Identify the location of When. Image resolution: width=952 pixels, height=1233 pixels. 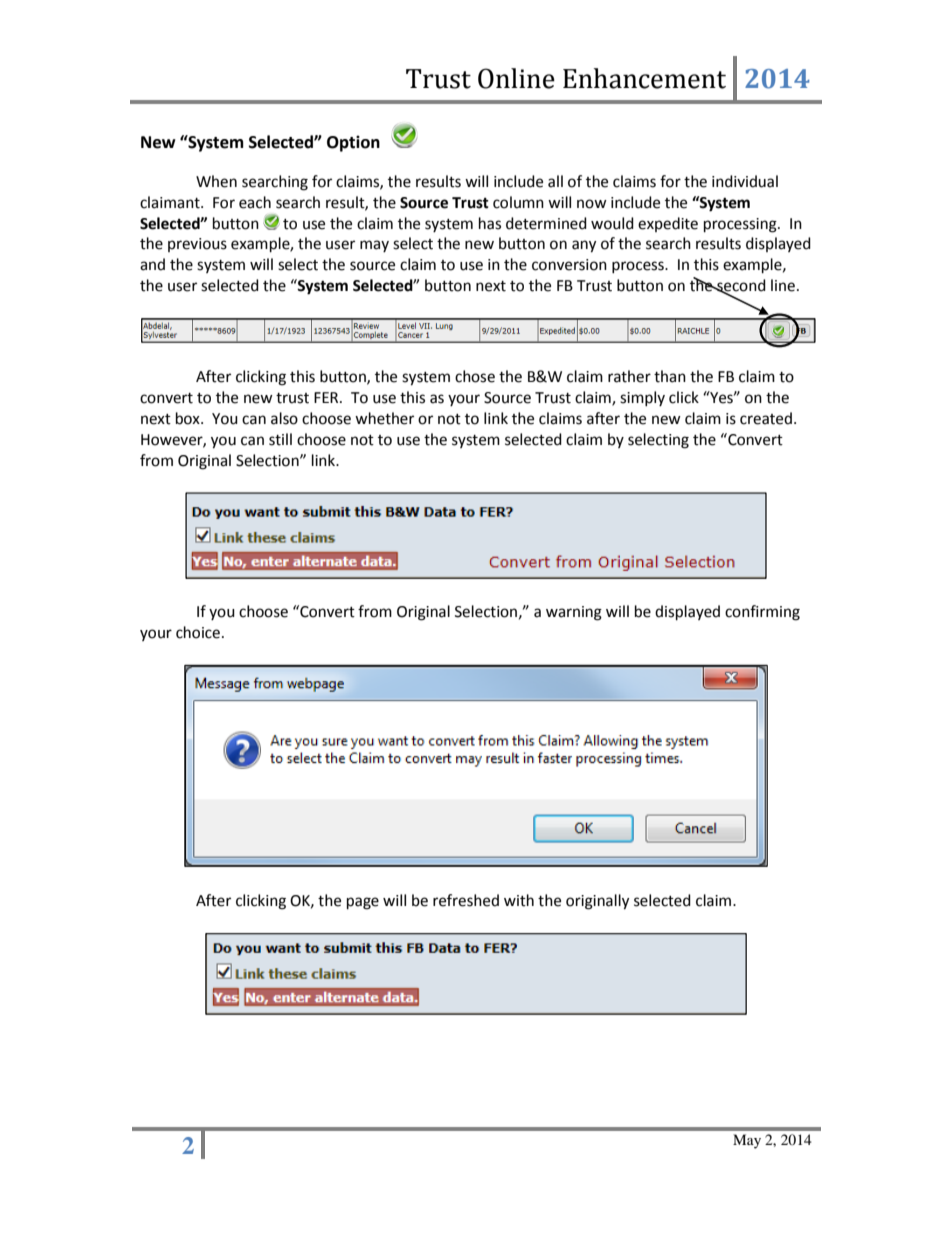
(216, 181).
